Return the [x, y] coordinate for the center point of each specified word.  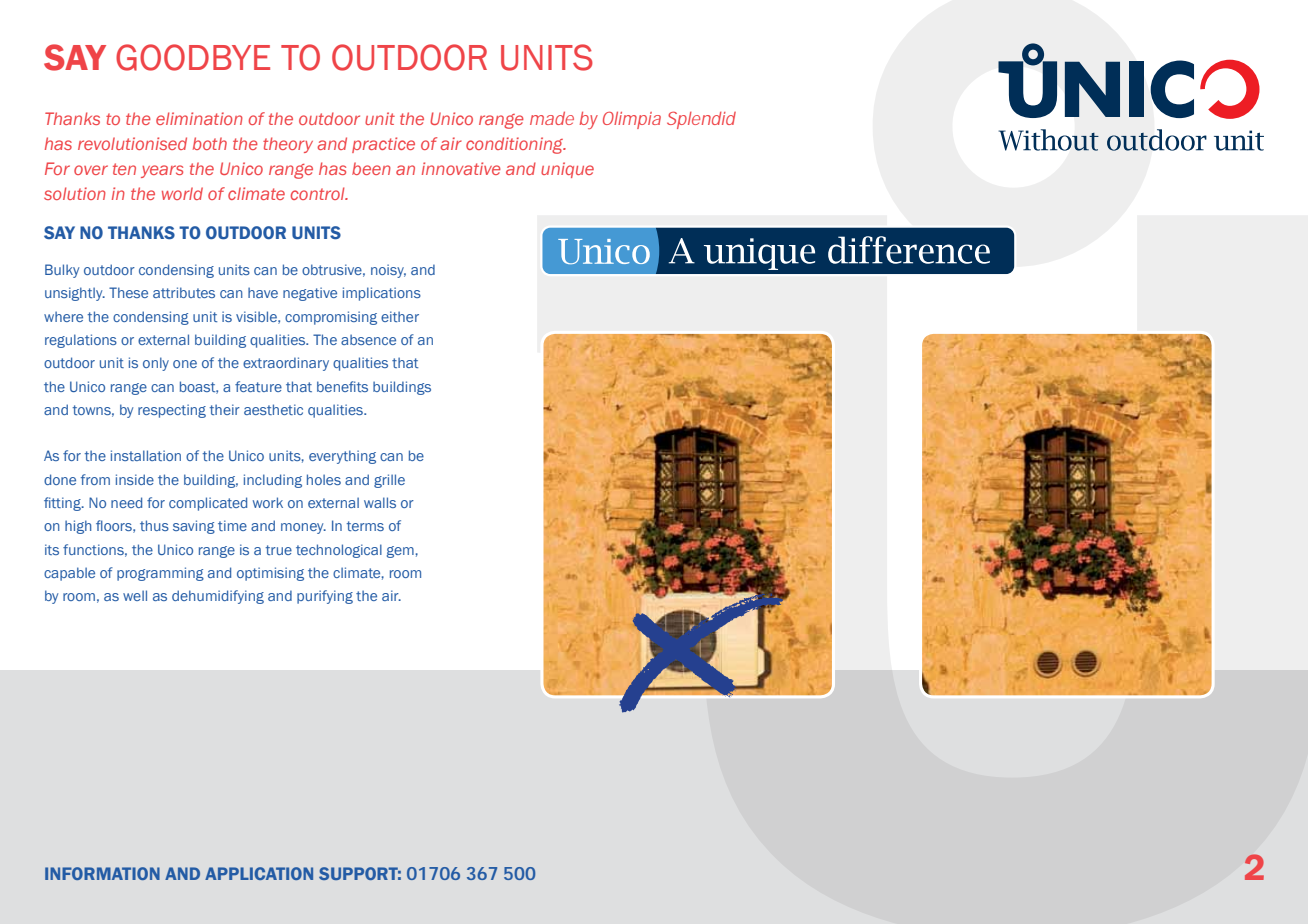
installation [146, 455]
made [552, 118]
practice [383, 145]
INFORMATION [102, 873]
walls [380, 502]
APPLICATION [259, 873]
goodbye [193, 57]
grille [389, 481]
